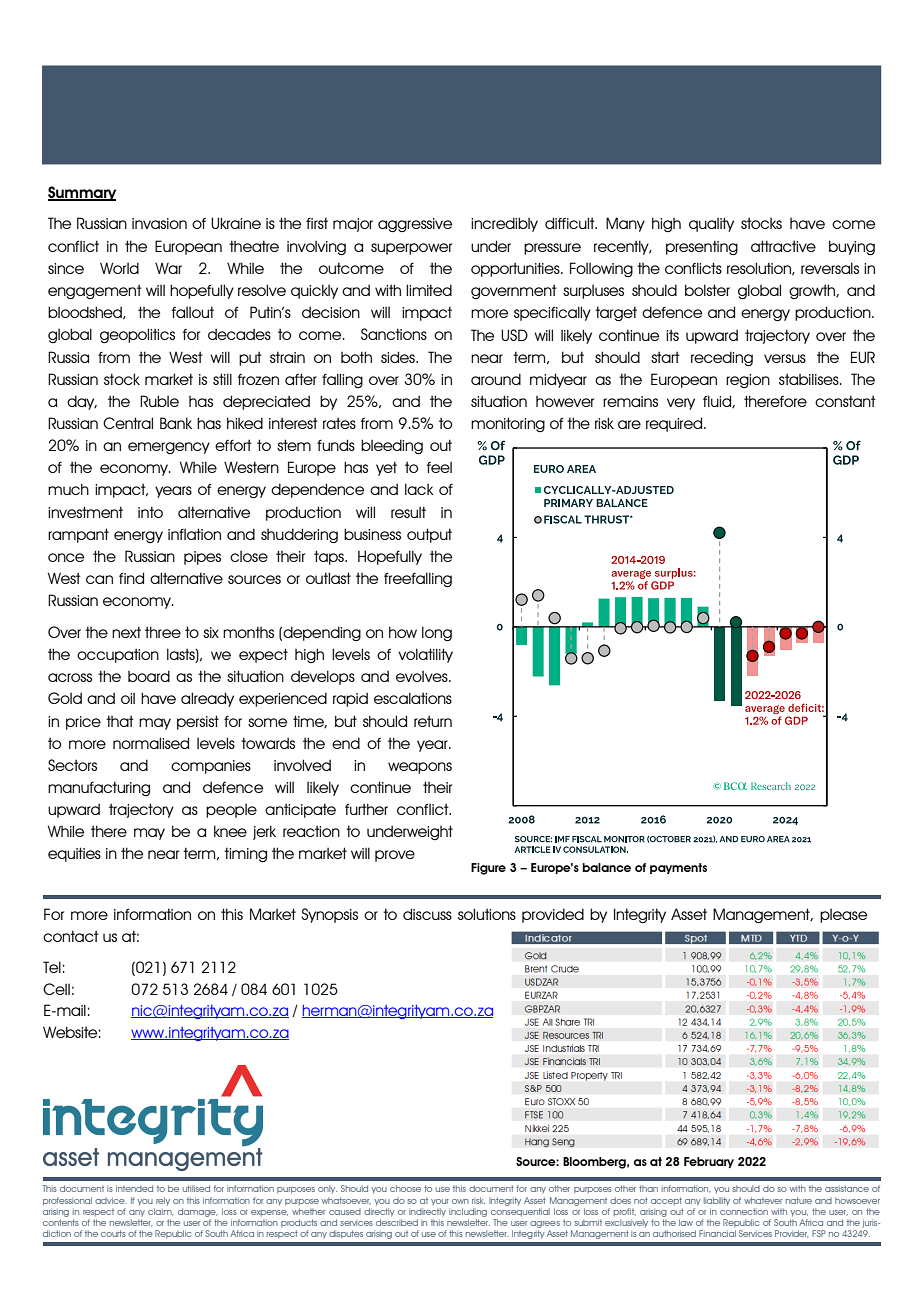 This screenshot has width=924, height=1308. Describe the element at coordinates (163, 1201) in the screenshot. I see `rely` at that location.
